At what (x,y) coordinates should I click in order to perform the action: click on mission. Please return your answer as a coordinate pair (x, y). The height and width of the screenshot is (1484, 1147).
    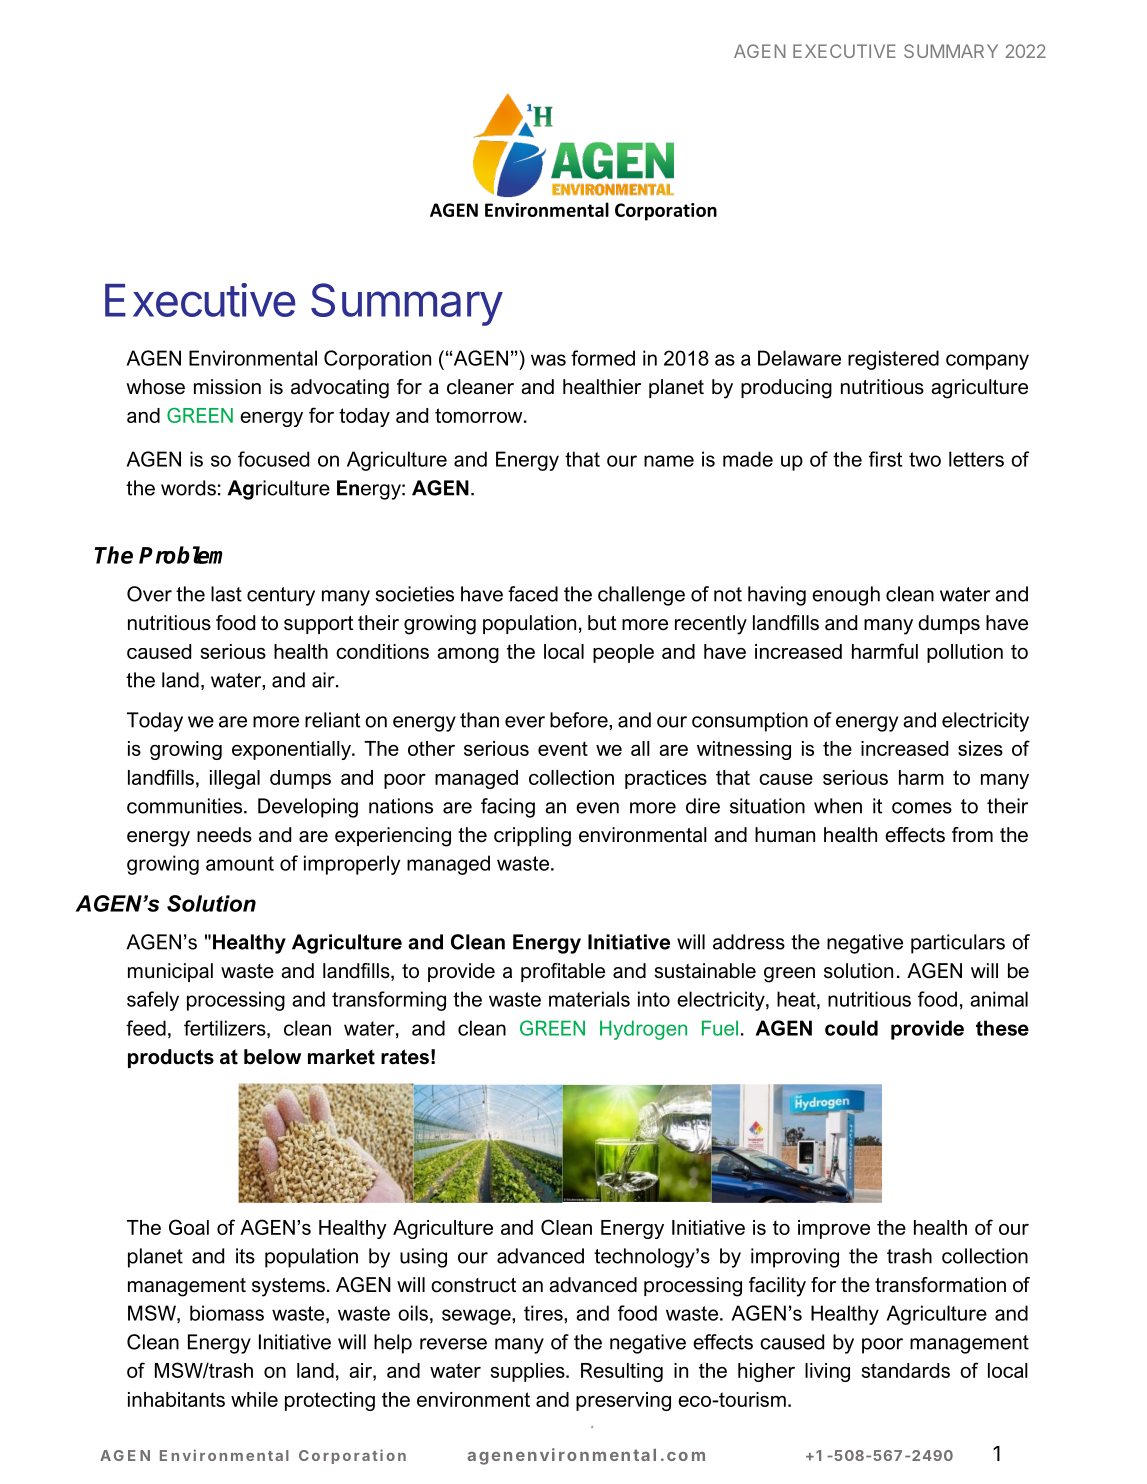
    Looking at the image, I should click on (227, 387).
